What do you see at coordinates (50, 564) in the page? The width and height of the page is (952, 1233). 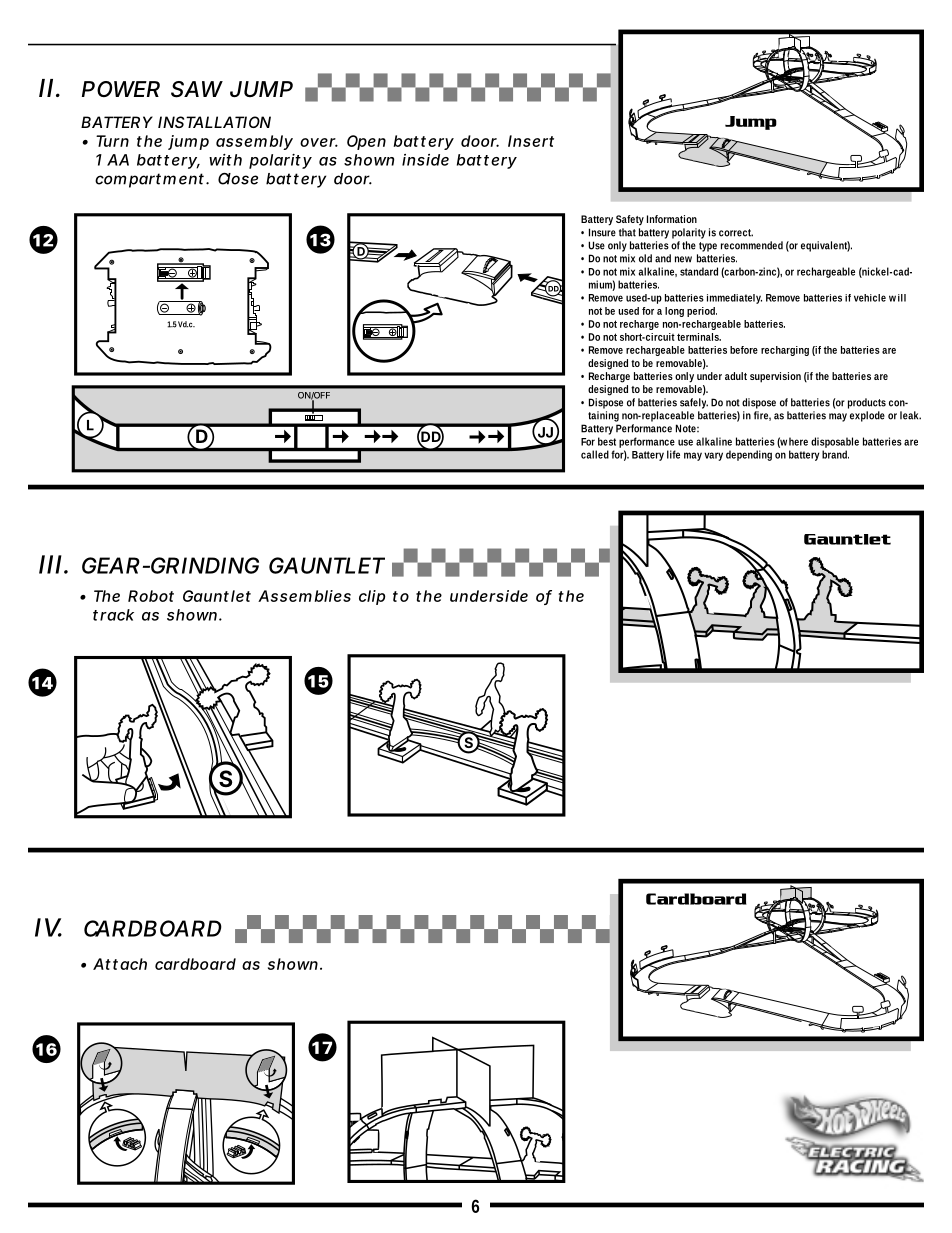 I see `III` at bounding box center [50, 564].
